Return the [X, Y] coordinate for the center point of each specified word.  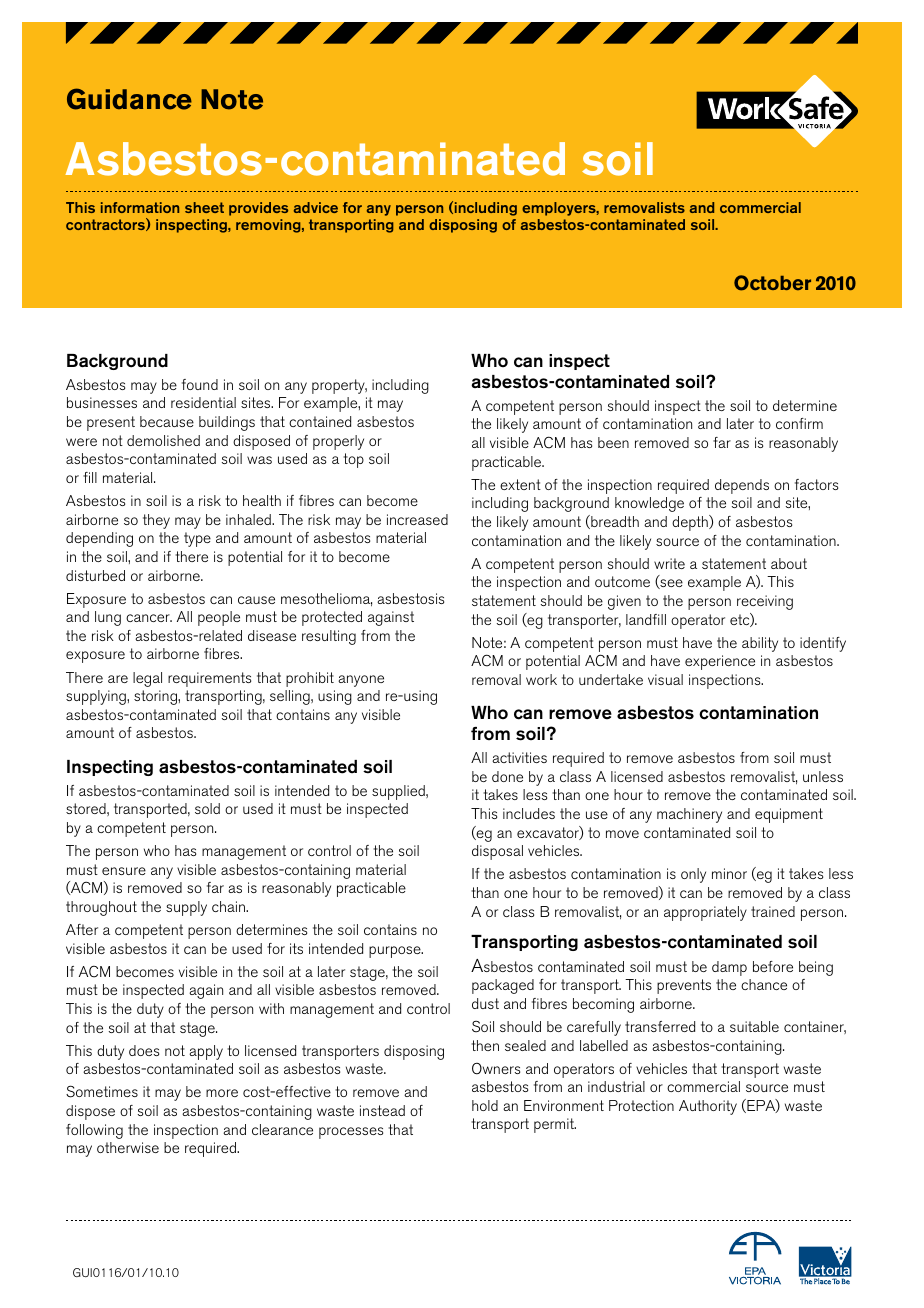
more [222, 1093]
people [219, 618]
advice [316, 207]
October [772, 283]
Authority [708, 1107]
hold [485, 1105]
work [541, 679]
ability [760, 644]
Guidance [129, 99]
